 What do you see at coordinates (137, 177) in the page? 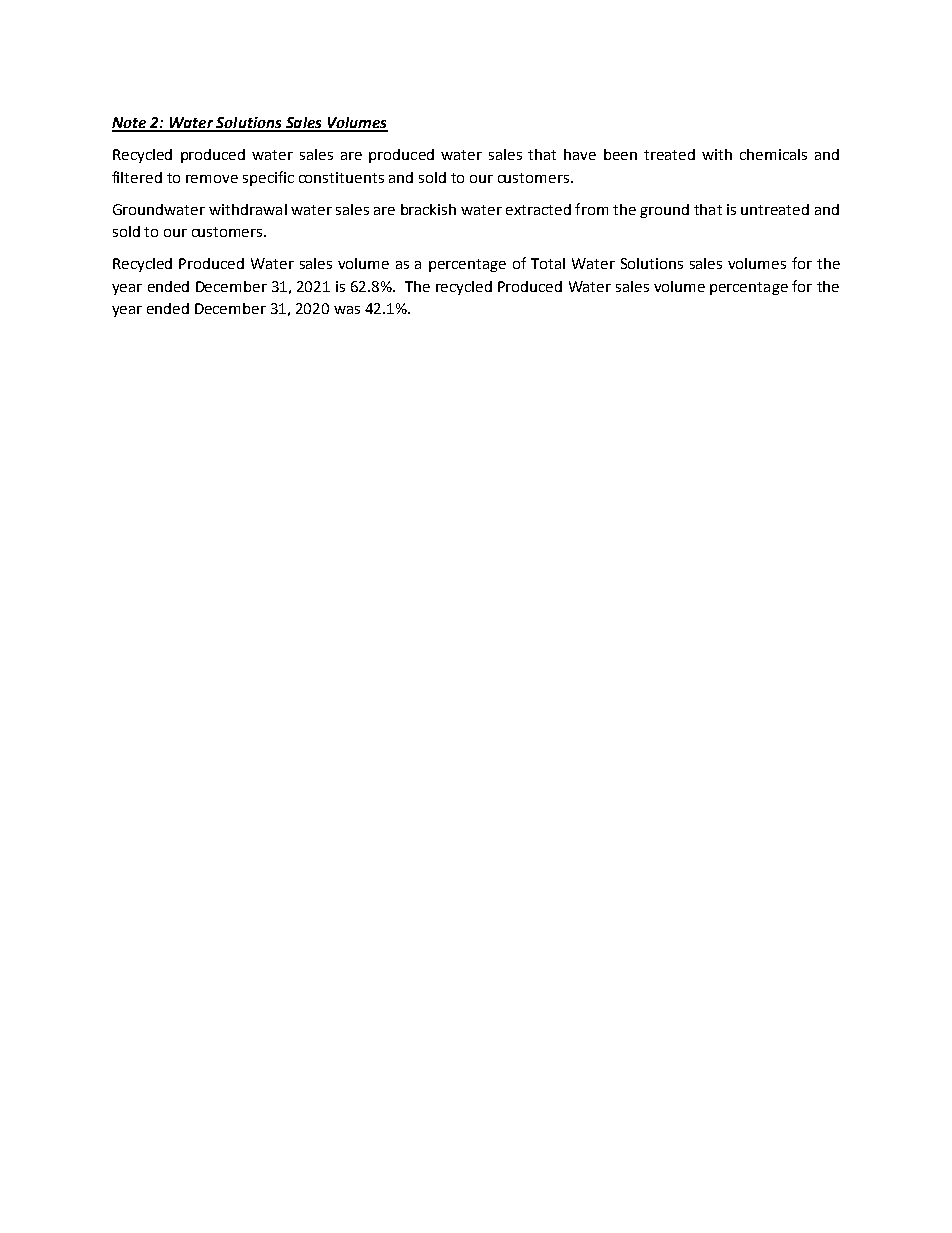
I see `filtered` at bounding box center [137, 177].
